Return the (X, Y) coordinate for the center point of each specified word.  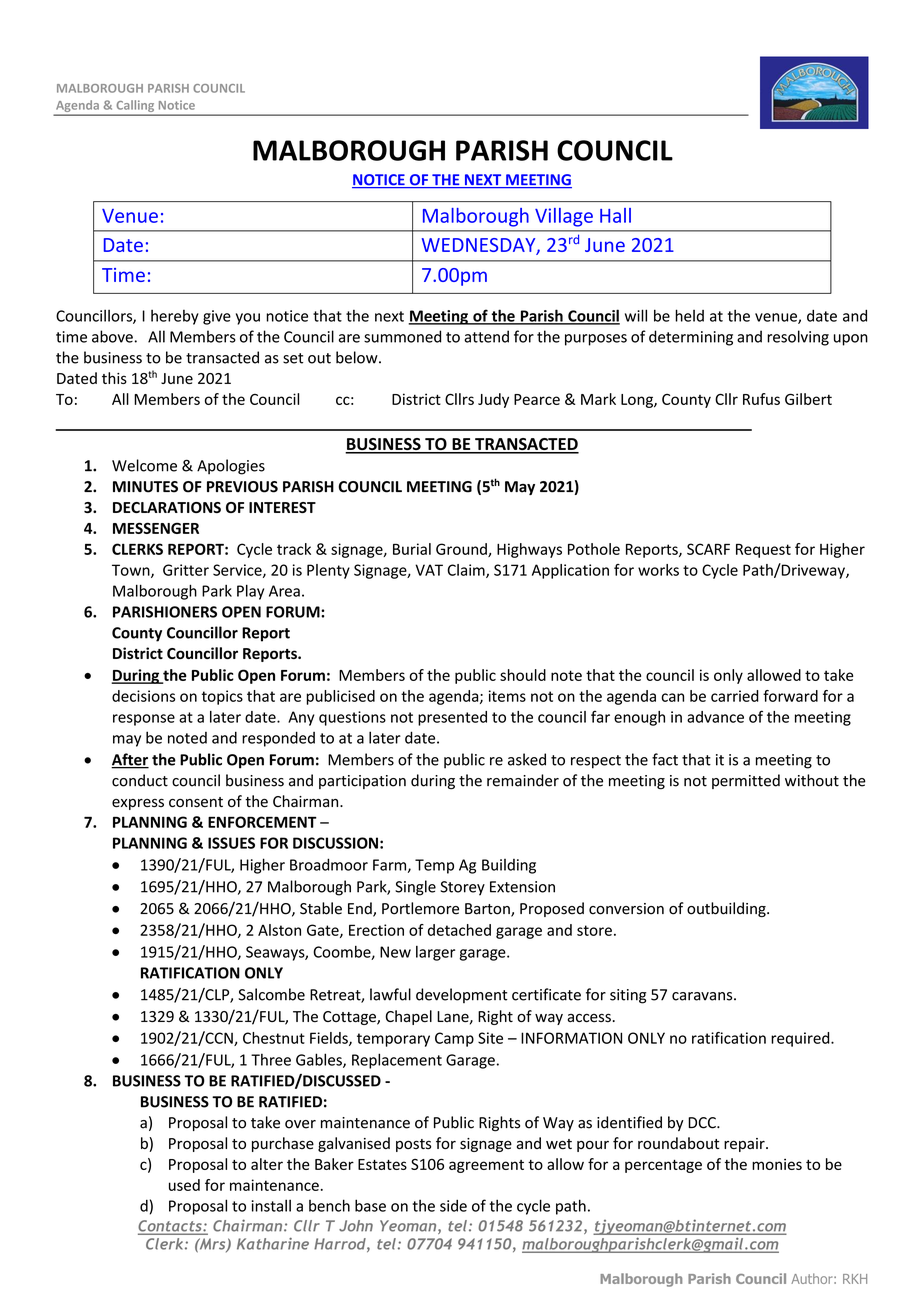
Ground (462, 550)
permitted (746, 781)
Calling (135, 107)
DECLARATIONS (167, 507)
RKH (855, 1279)
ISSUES (231, 843)
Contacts (171, 1227)
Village (564, 217)
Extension (522, 887)
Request (763, 551)
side (453, 1205)
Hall (615, 215)
